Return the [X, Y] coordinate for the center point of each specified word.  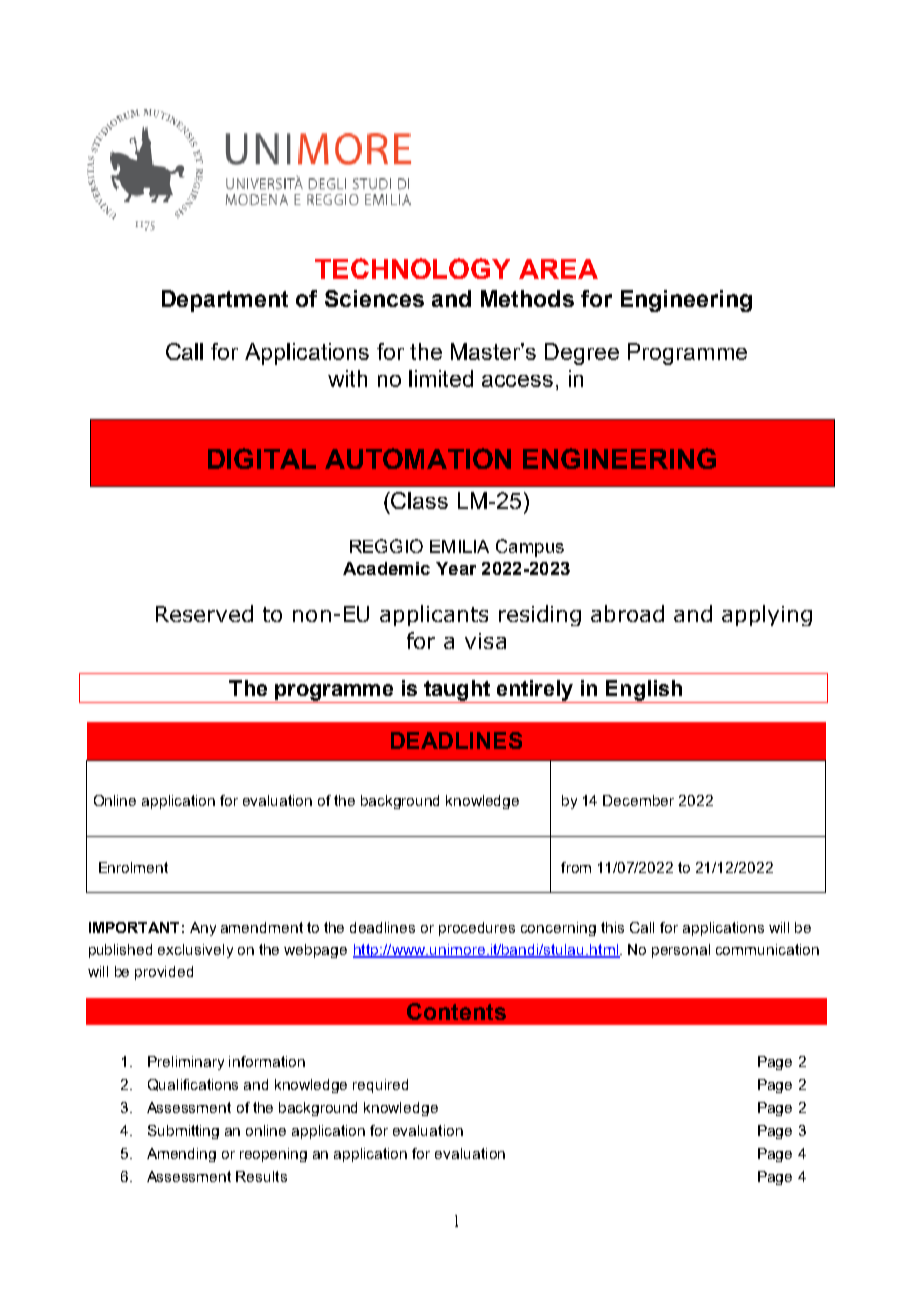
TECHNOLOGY [412, 268]
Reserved [204, 613]
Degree [582, 354]
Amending [181, 1155]
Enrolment [133, 867]
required [380, 1086]
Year [456, 568]
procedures [477, 929]
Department [225, 301]
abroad [627, 613]
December [638, 800]
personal [681, 951]
